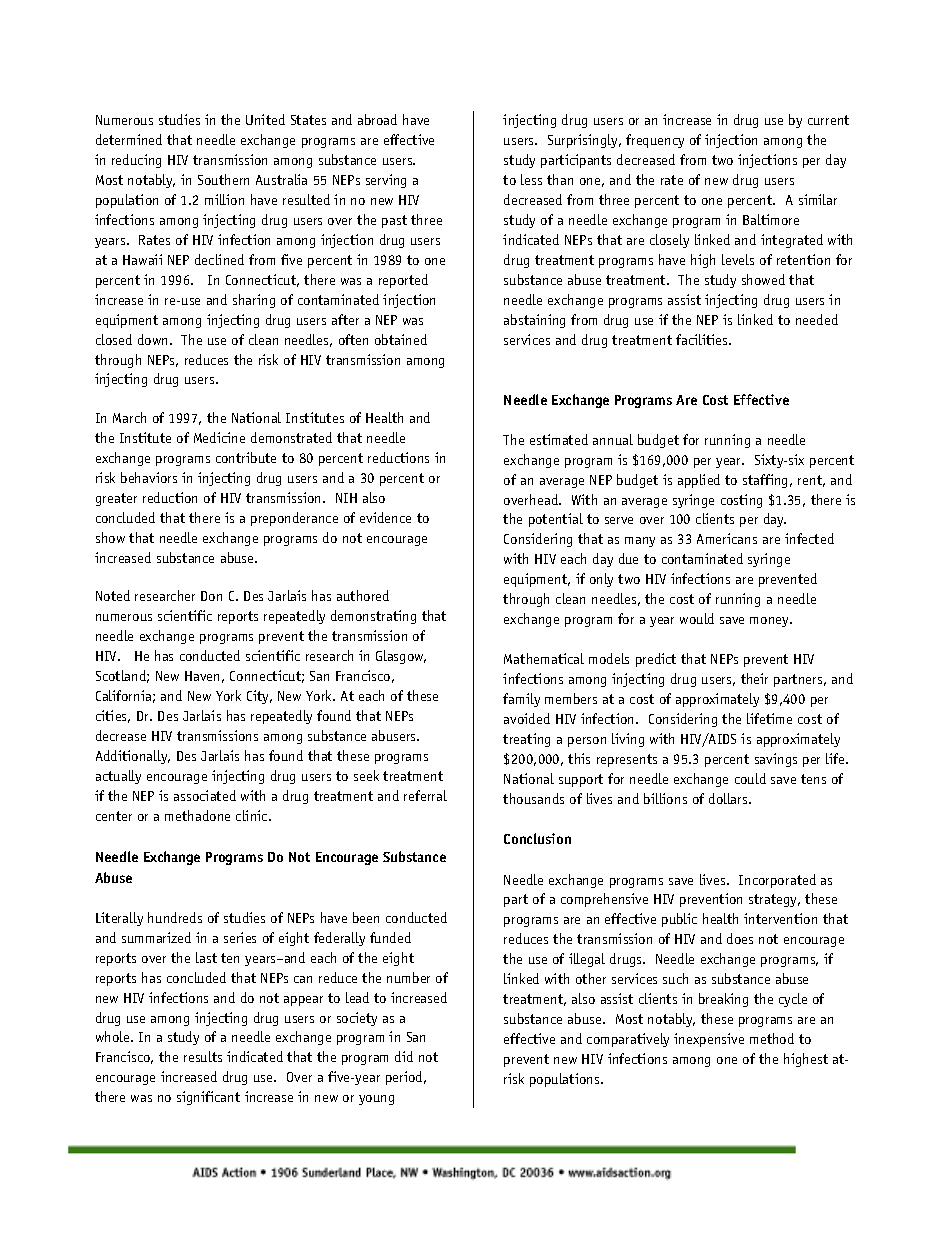 The image size is (952, 1233). I want to click on Southern, so click(223, 179).
